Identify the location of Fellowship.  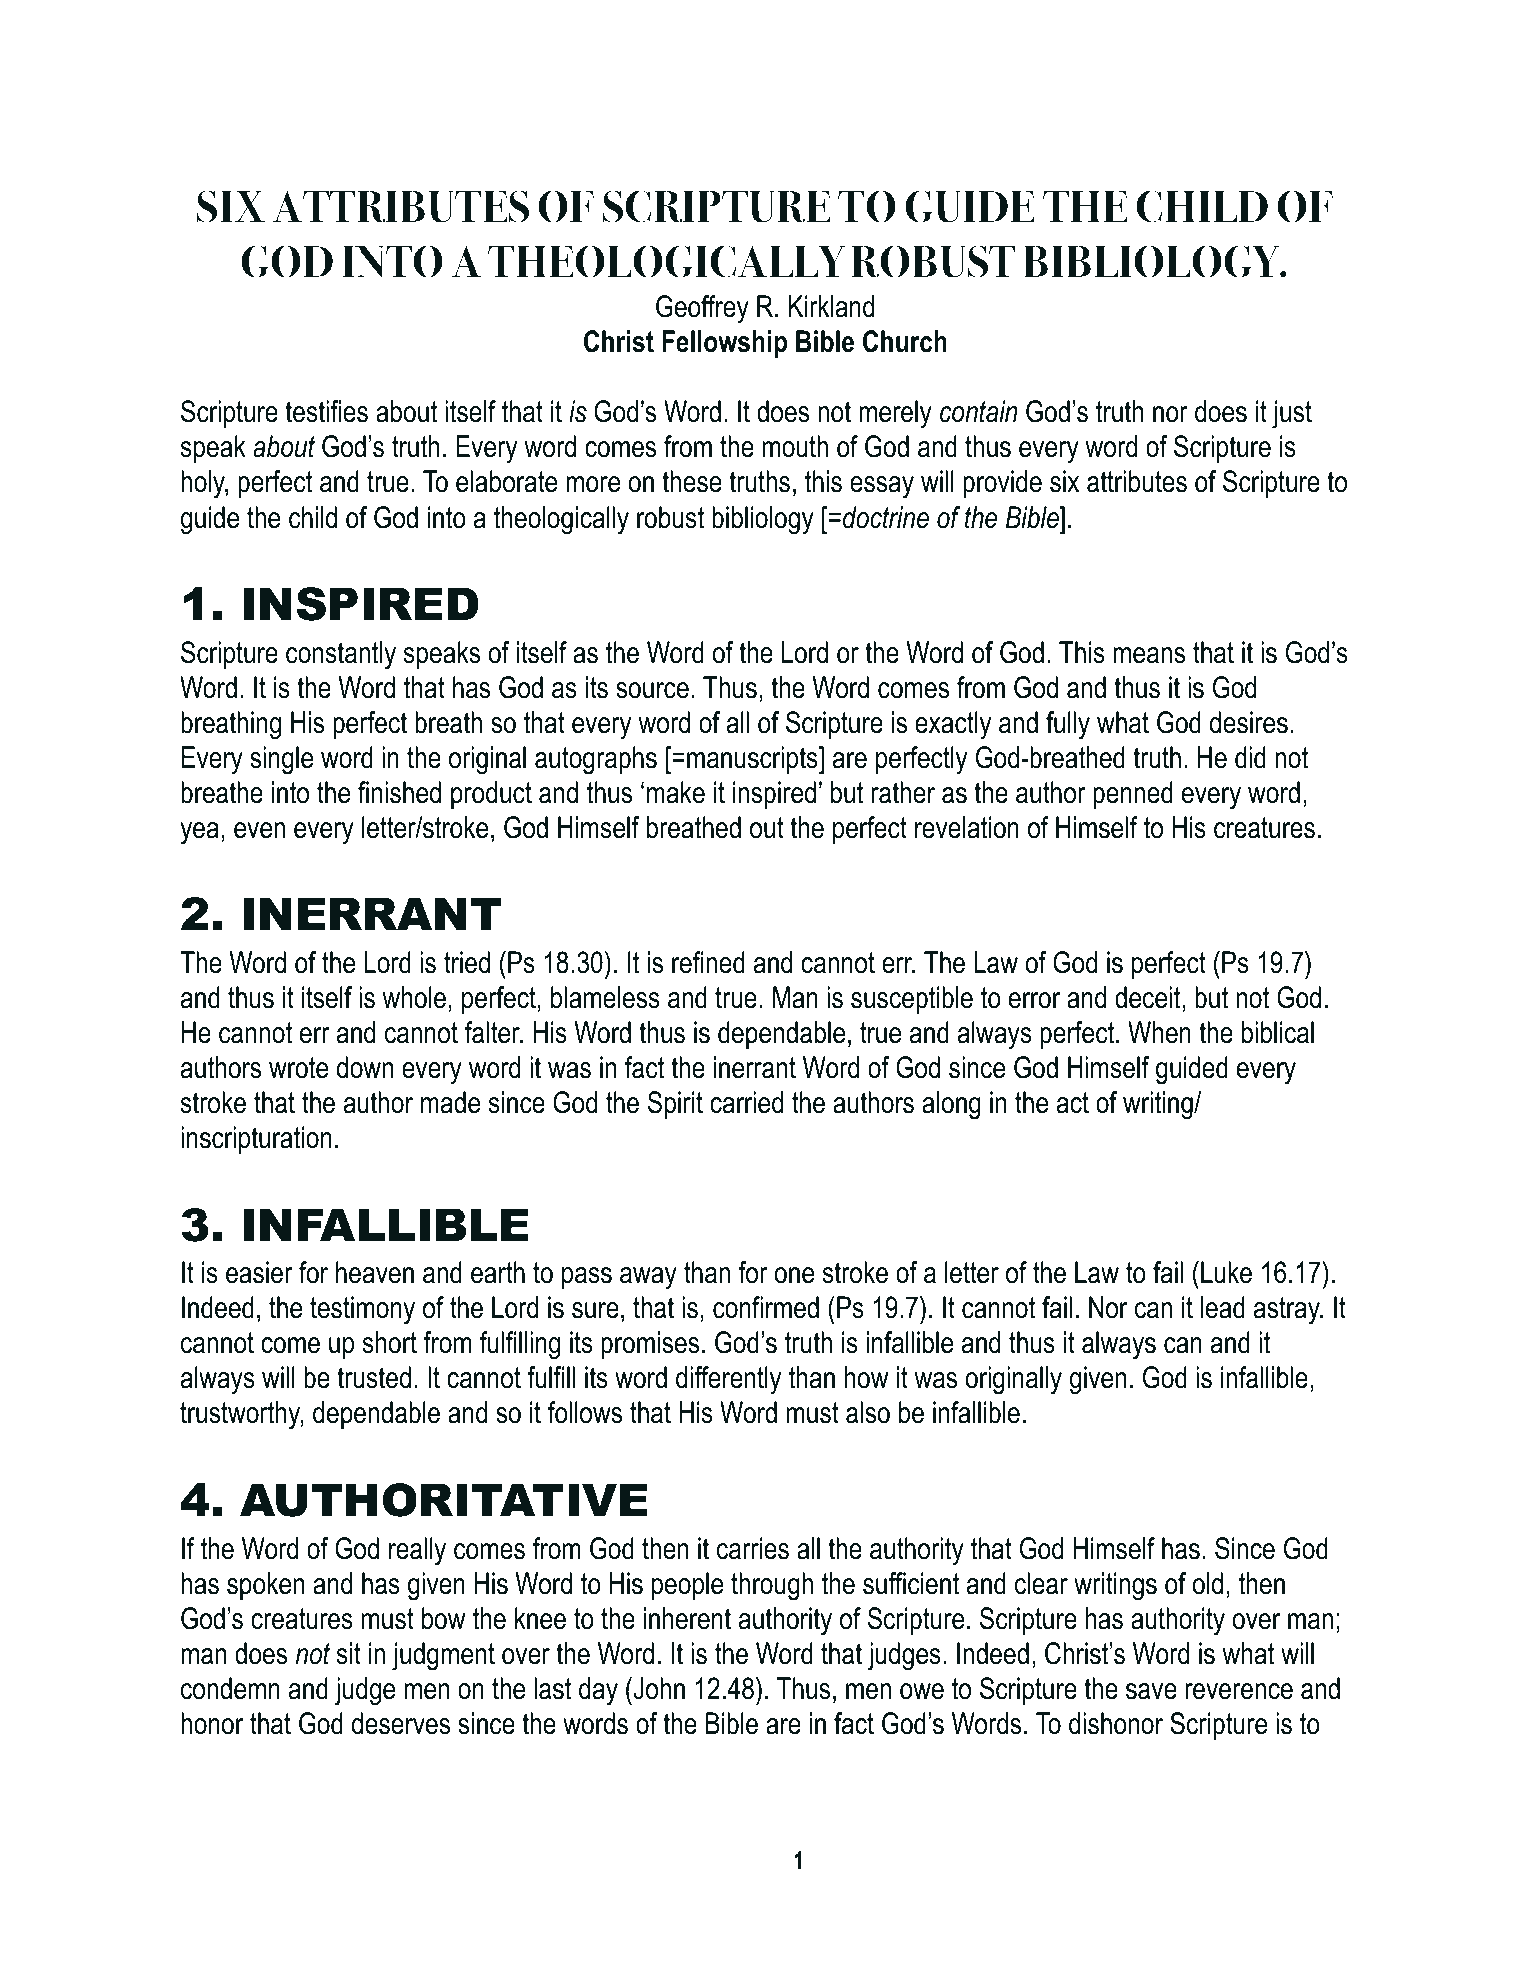
(724, 344).
